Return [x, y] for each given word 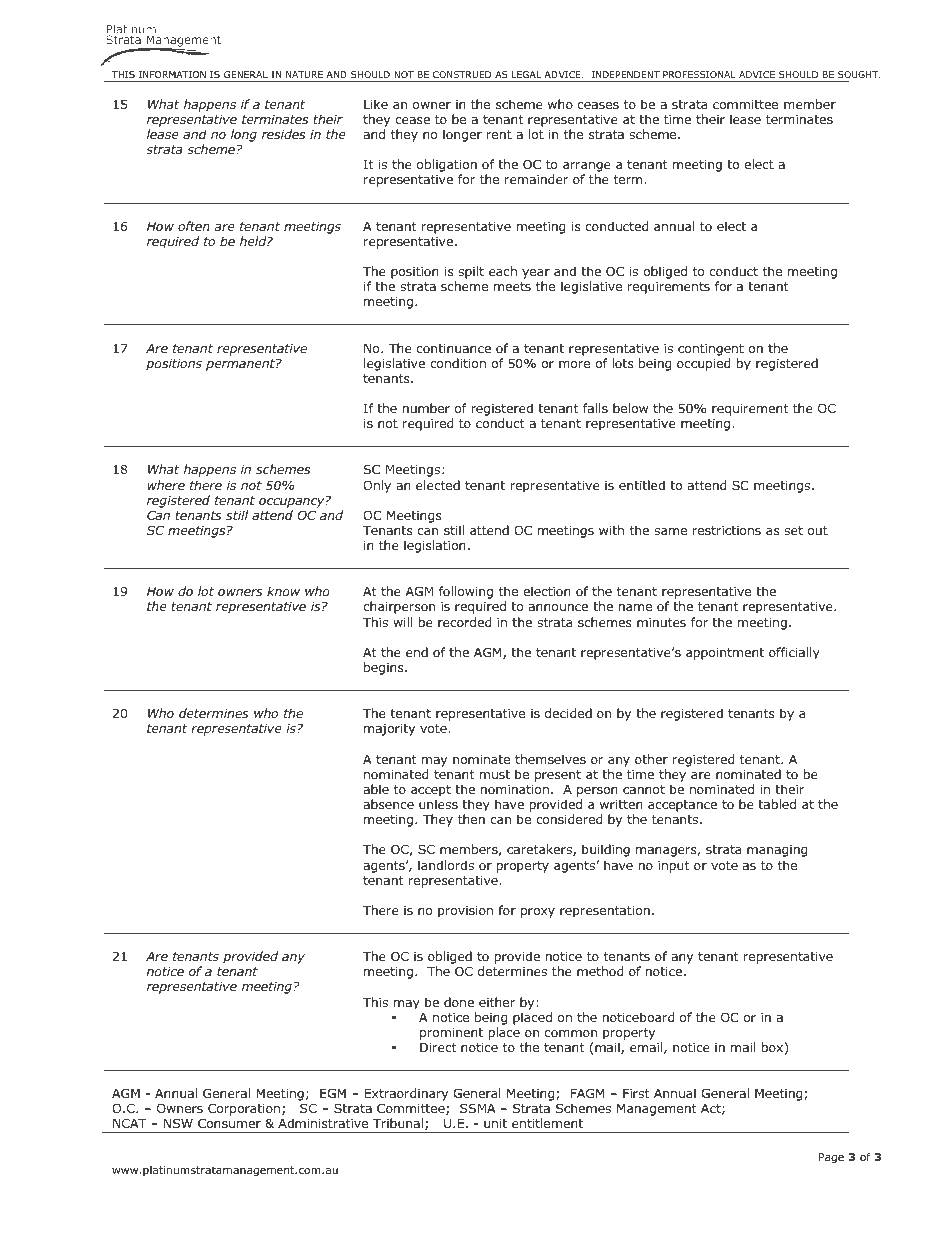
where [166, 485]
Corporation [245, 1111]
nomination [515, 789]
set [793, 530]
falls [595, 408]
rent [499, 134]
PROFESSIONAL [699, 74]
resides [283, 134]
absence [388, 804]
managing [777, 851]
